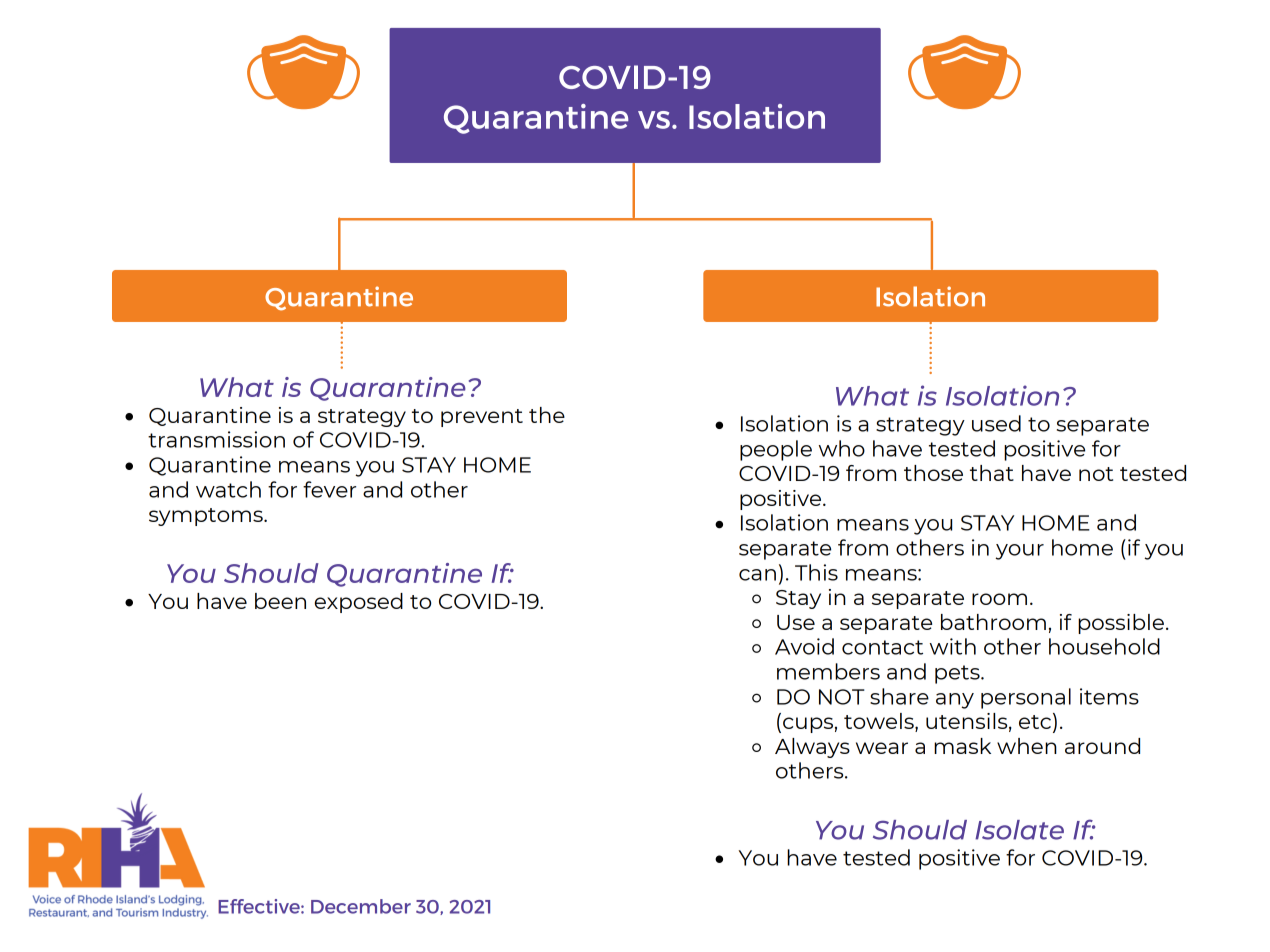 The height and width of the screenshot is (952, 1270). I want to click on transmission, so click(216, 439).
